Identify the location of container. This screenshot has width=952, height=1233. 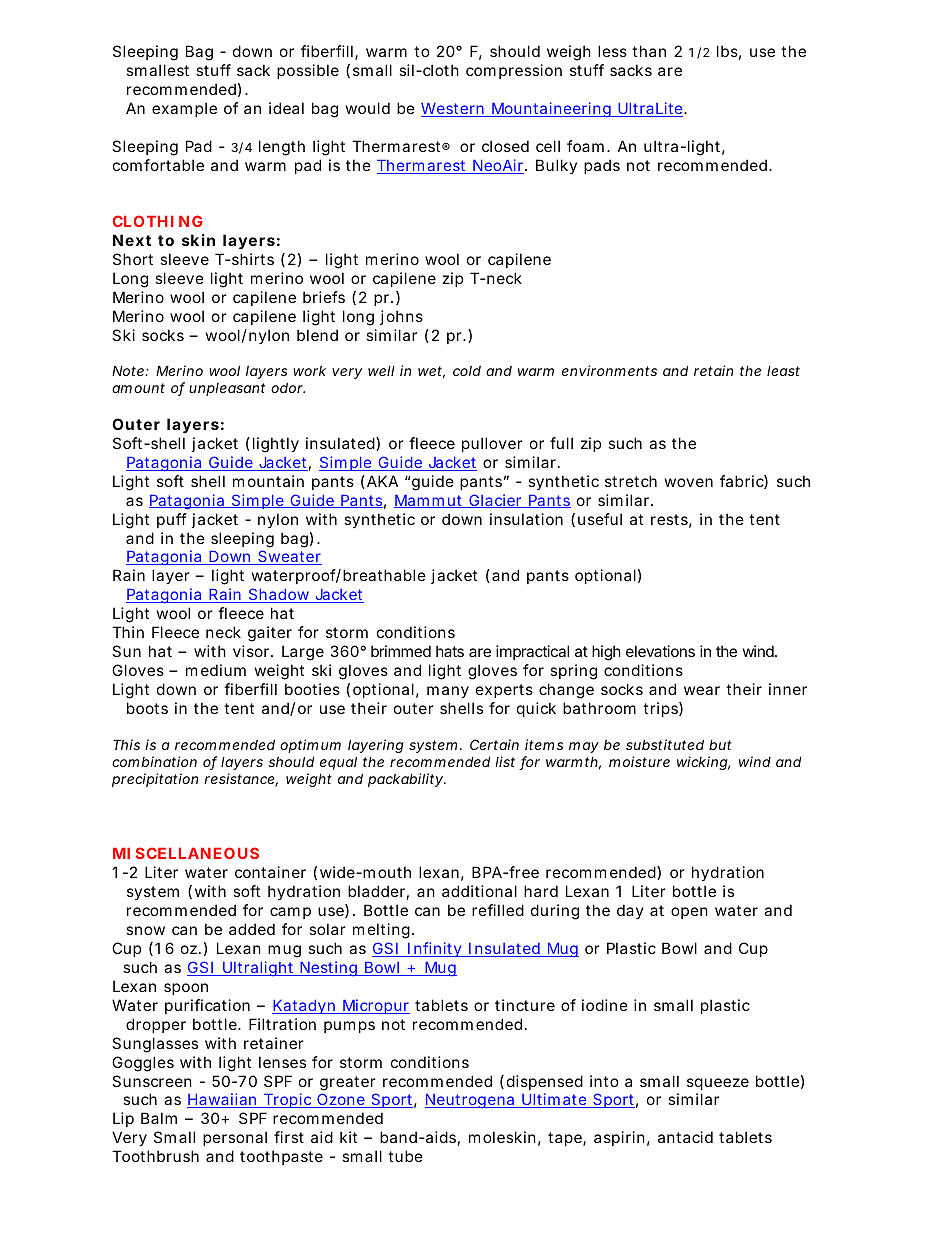
(270, 872).
